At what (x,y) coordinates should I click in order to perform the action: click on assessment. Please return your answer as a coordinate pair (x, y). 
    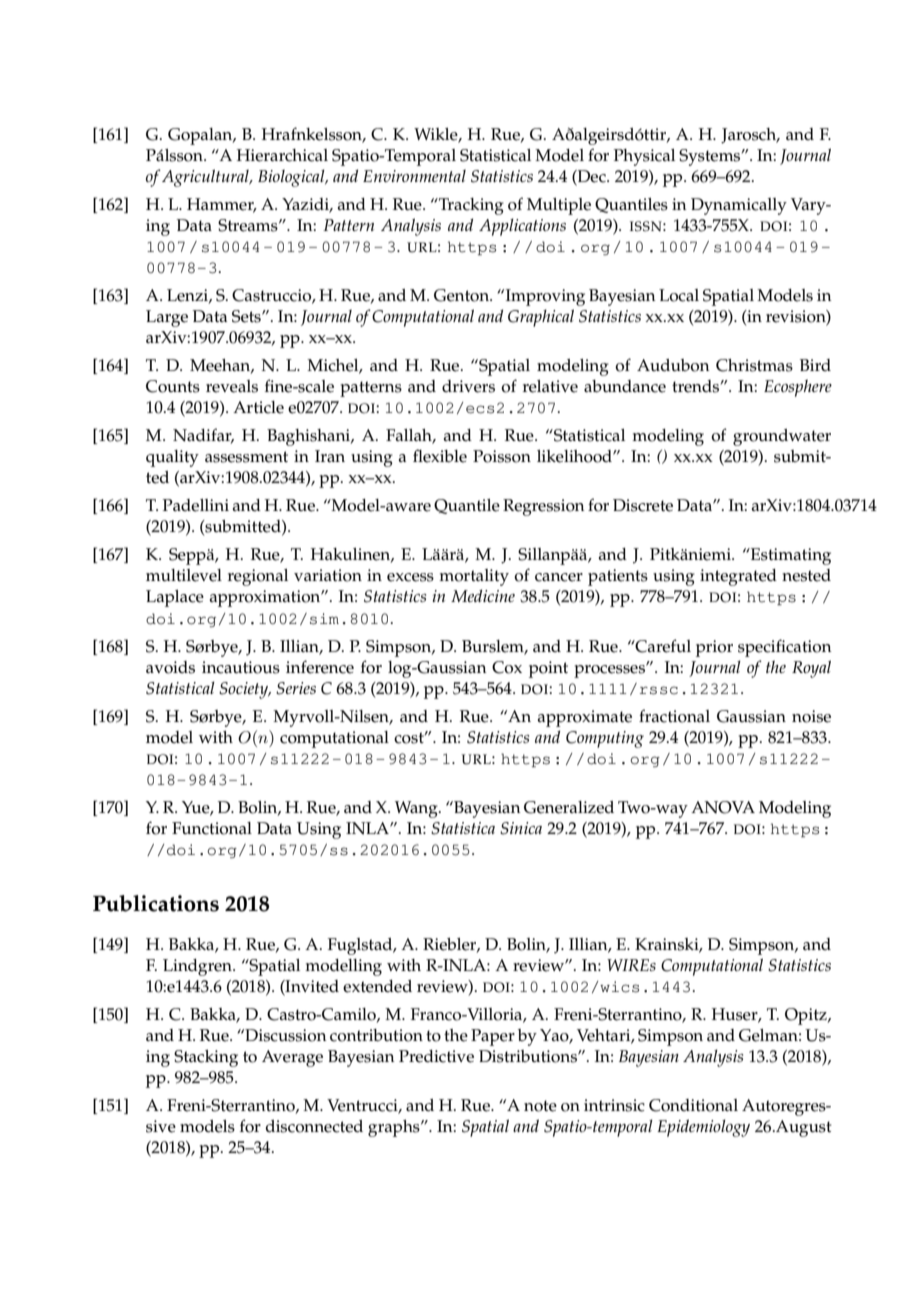
    Looking at the image, I should click on (246, 457).
